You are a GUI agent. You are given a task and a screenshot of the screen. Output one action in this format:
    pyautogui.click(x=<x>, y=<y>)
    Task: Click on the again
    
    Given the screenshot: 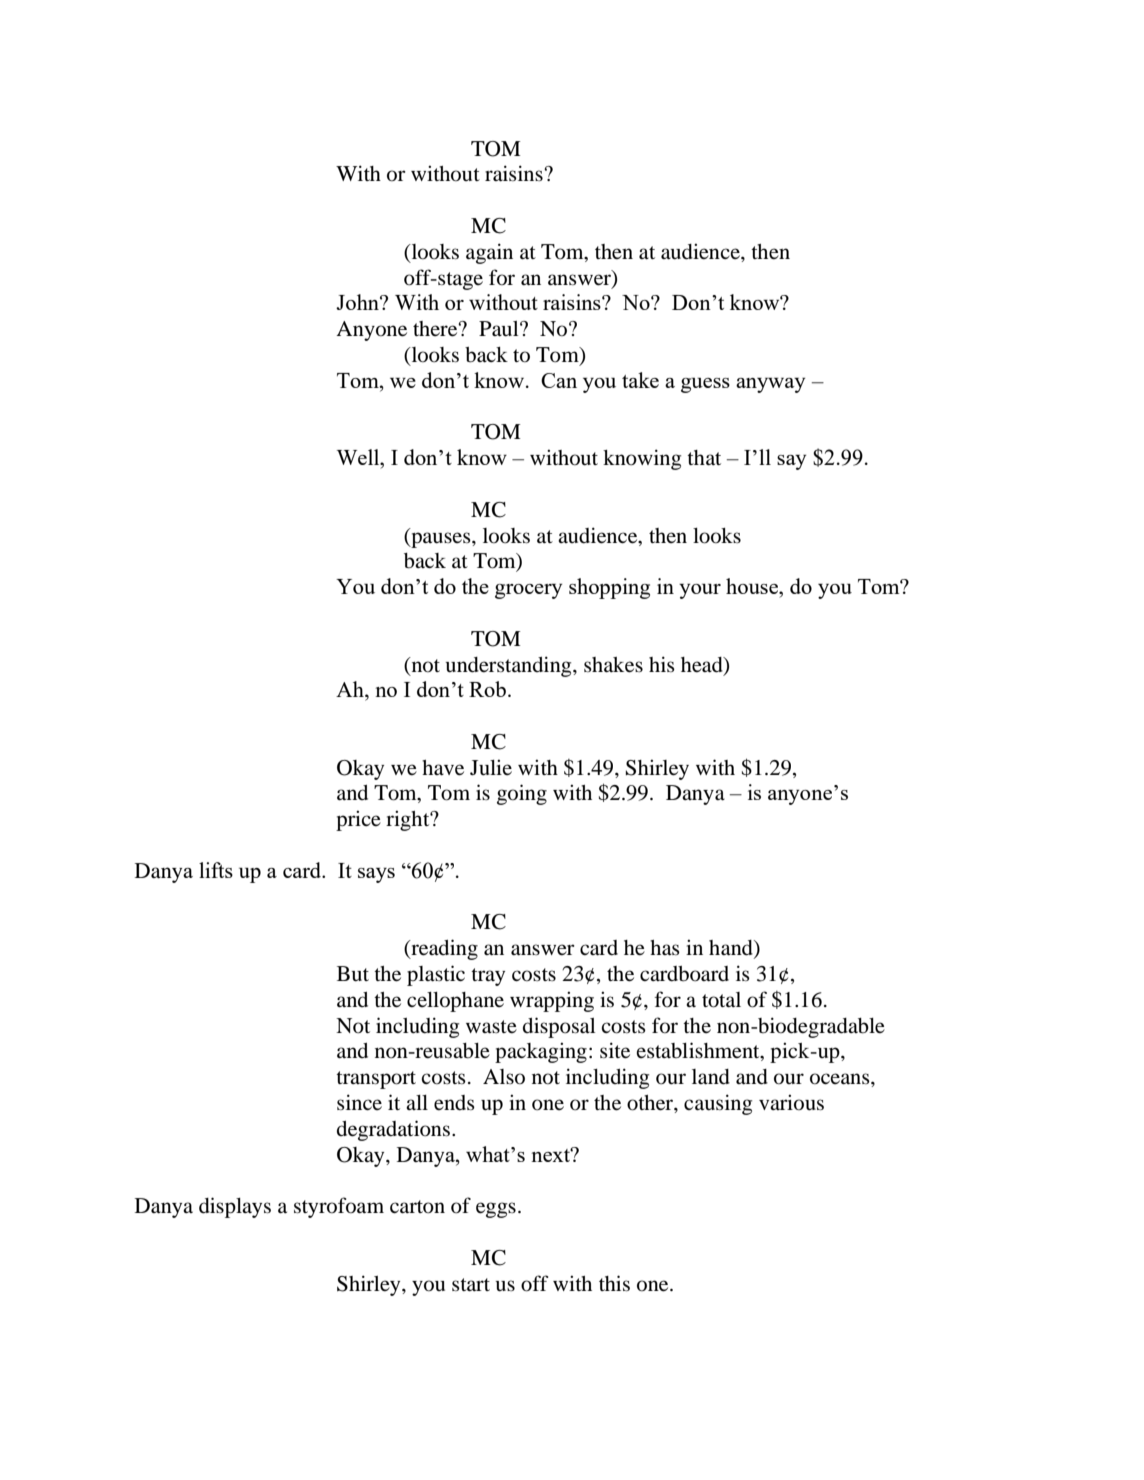 What is the action you would take?
    pyautogui.click(x=489, y=253)
